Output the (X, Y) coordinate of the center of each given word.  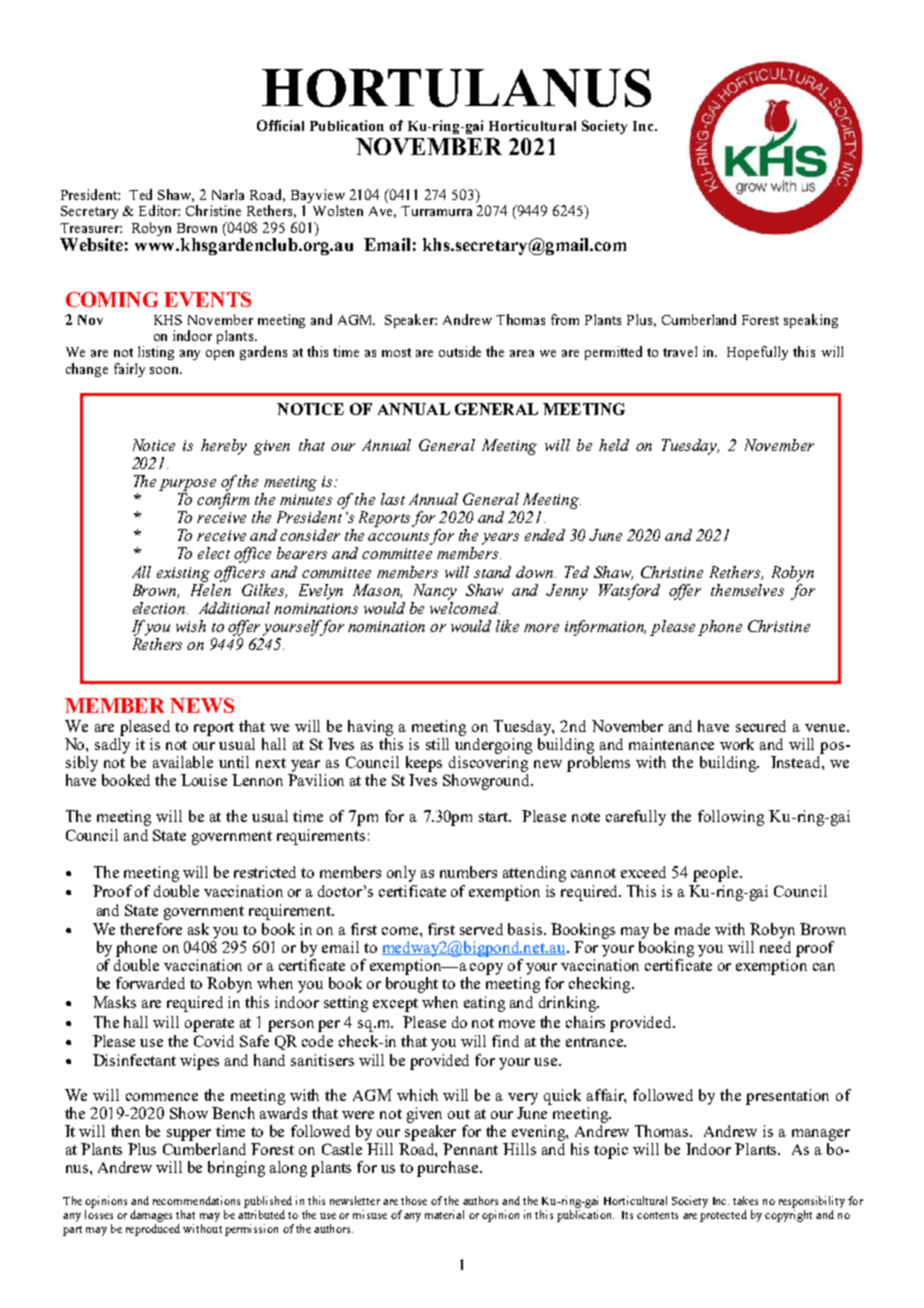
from (565, 319)
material (444, 1214)
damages (151, 1216)
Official (280, 125)
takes (745, 1200)
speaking (811, 321)
